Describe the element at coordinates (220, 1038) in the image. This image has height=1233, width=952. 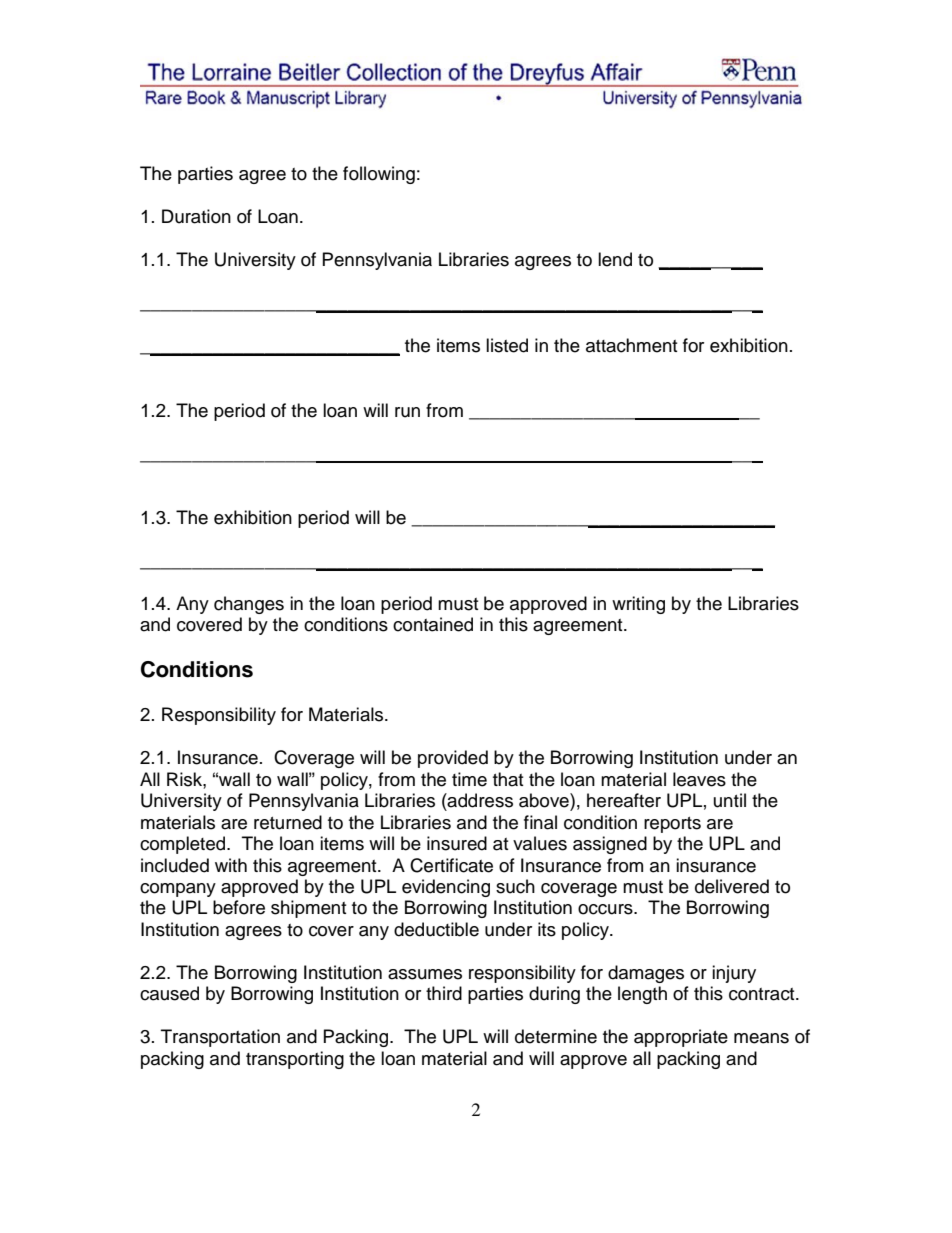
I see `Transportation` at that location.
